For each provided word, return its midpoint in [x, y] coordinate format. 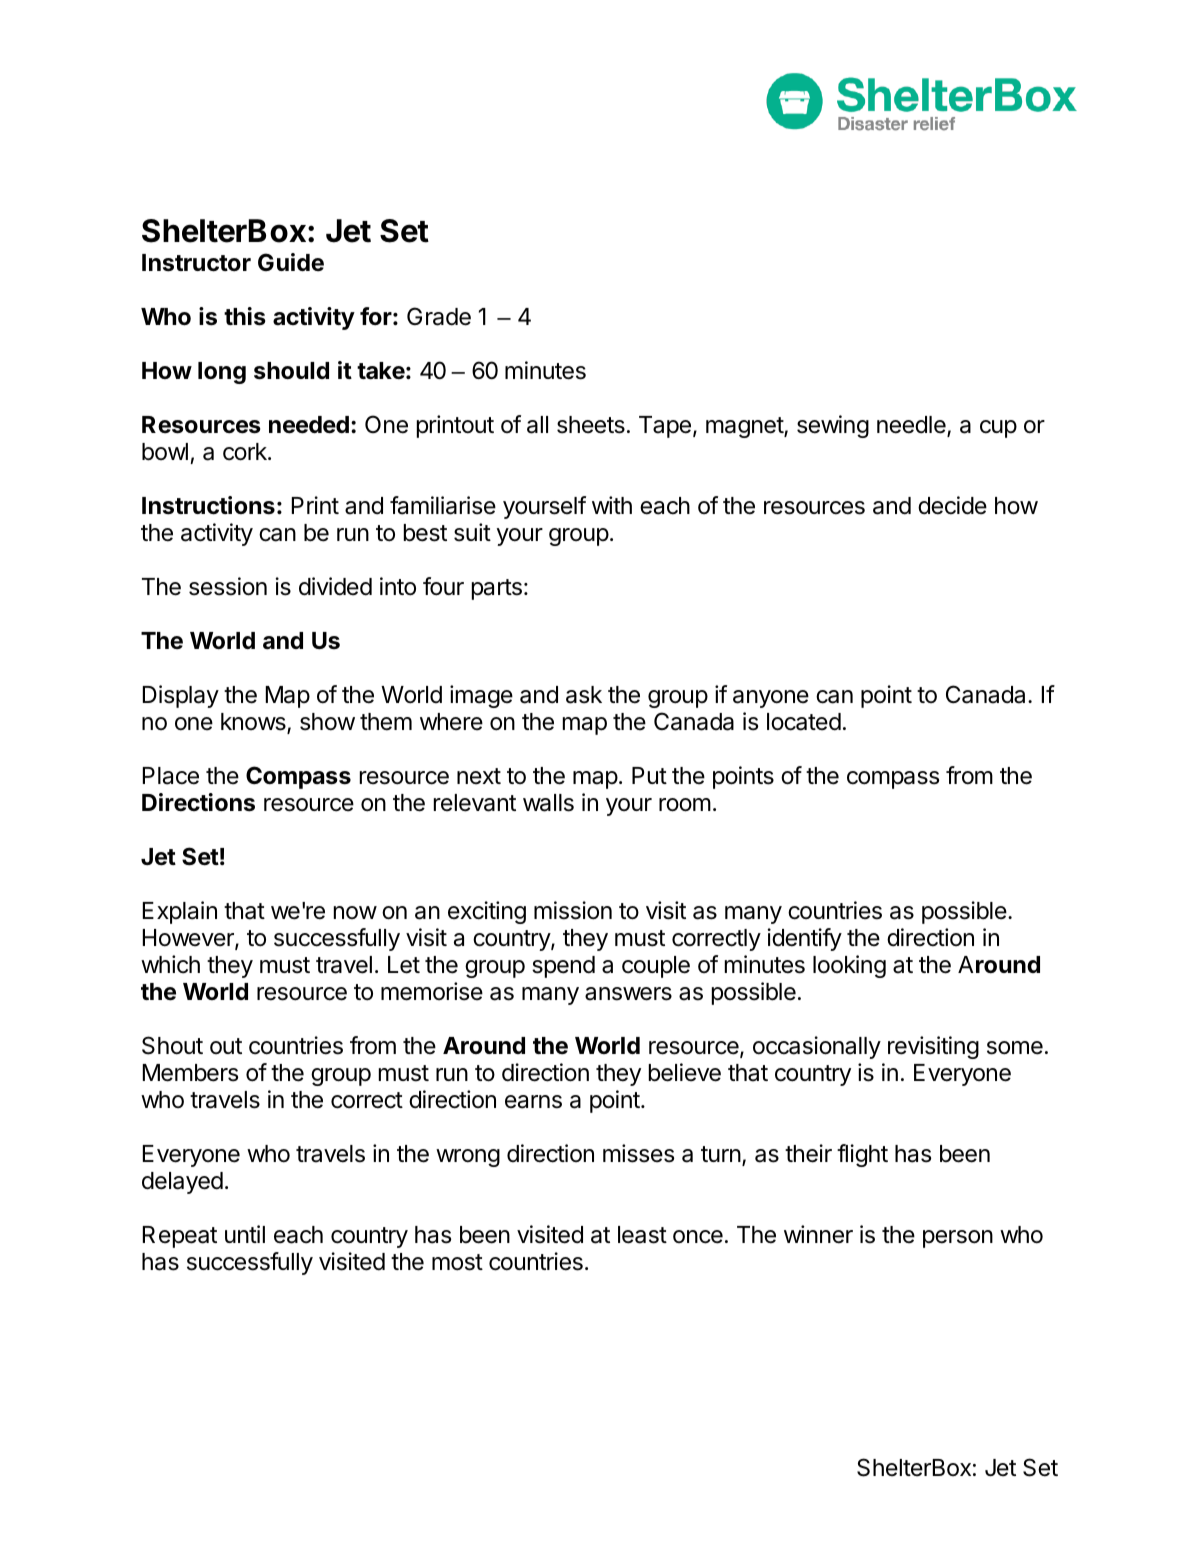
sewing [833, 426]
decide [952, 505]
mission [573, 910]
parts [497, 589]
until [245, 1234]
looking [849, 966]
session [228, 586]
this [245, 316]
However [189, 939]
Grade [439, 316]
